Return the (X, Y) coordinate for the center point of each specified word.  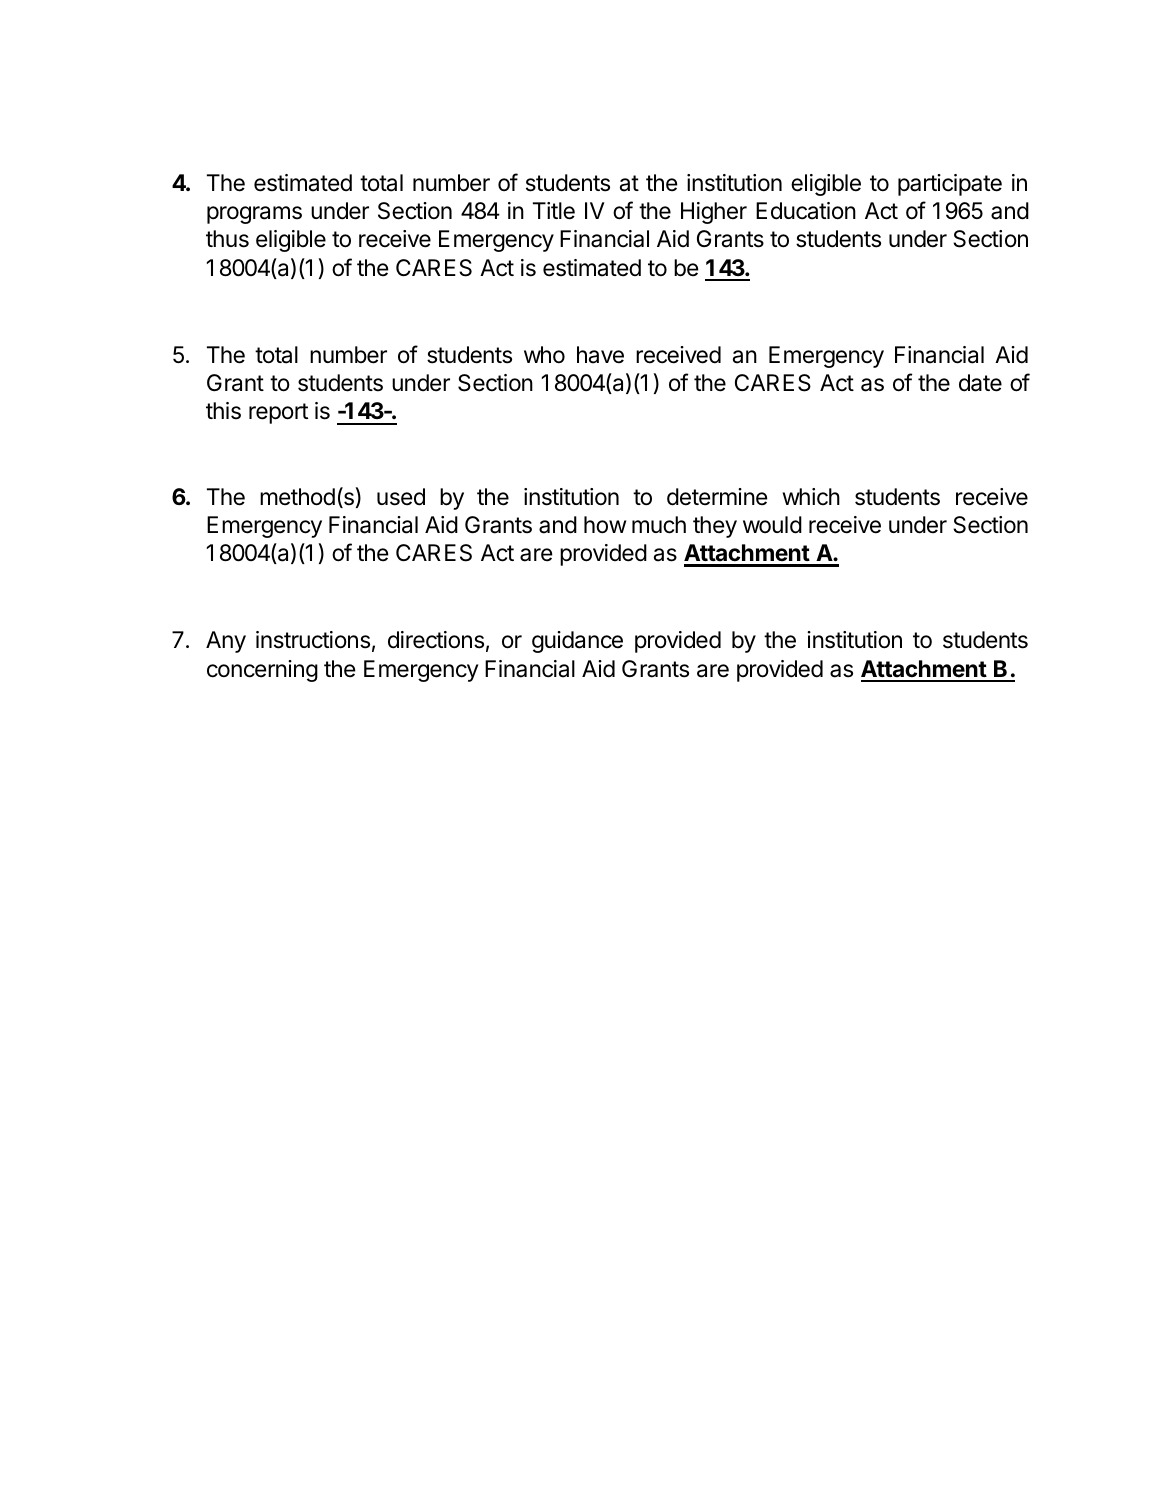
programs (254, 215)
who (544, 355)
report (278, 413)
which (811, 497)
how (605, 525)
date (980, 383)
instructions (313, 640)
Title (554, 211)
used (401, 497)
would (772, 525)
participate (950, 185)
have (600, 355)
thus (227, 239)
